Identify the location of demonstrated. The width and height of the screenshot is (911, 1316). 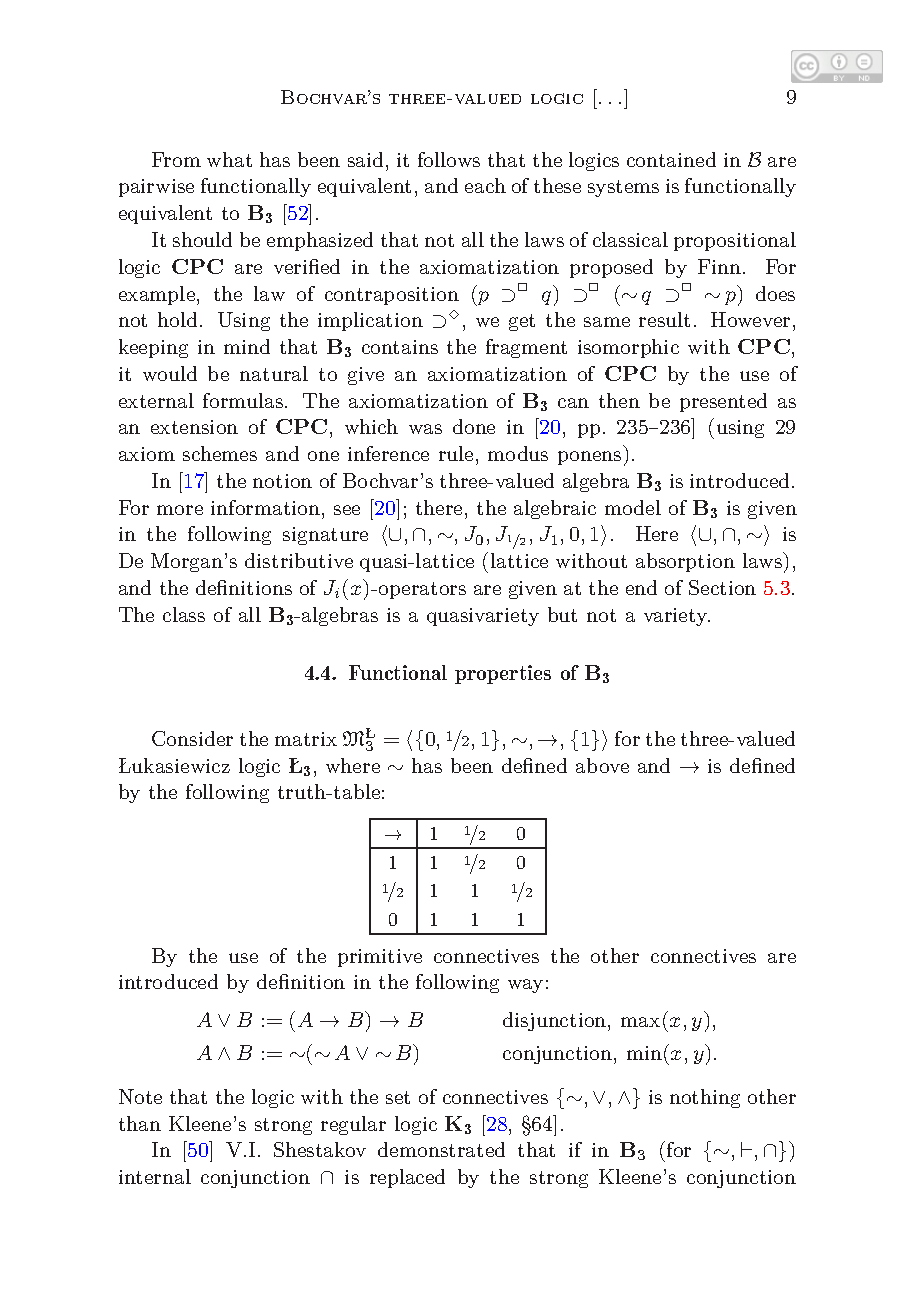
(441, 1149).
